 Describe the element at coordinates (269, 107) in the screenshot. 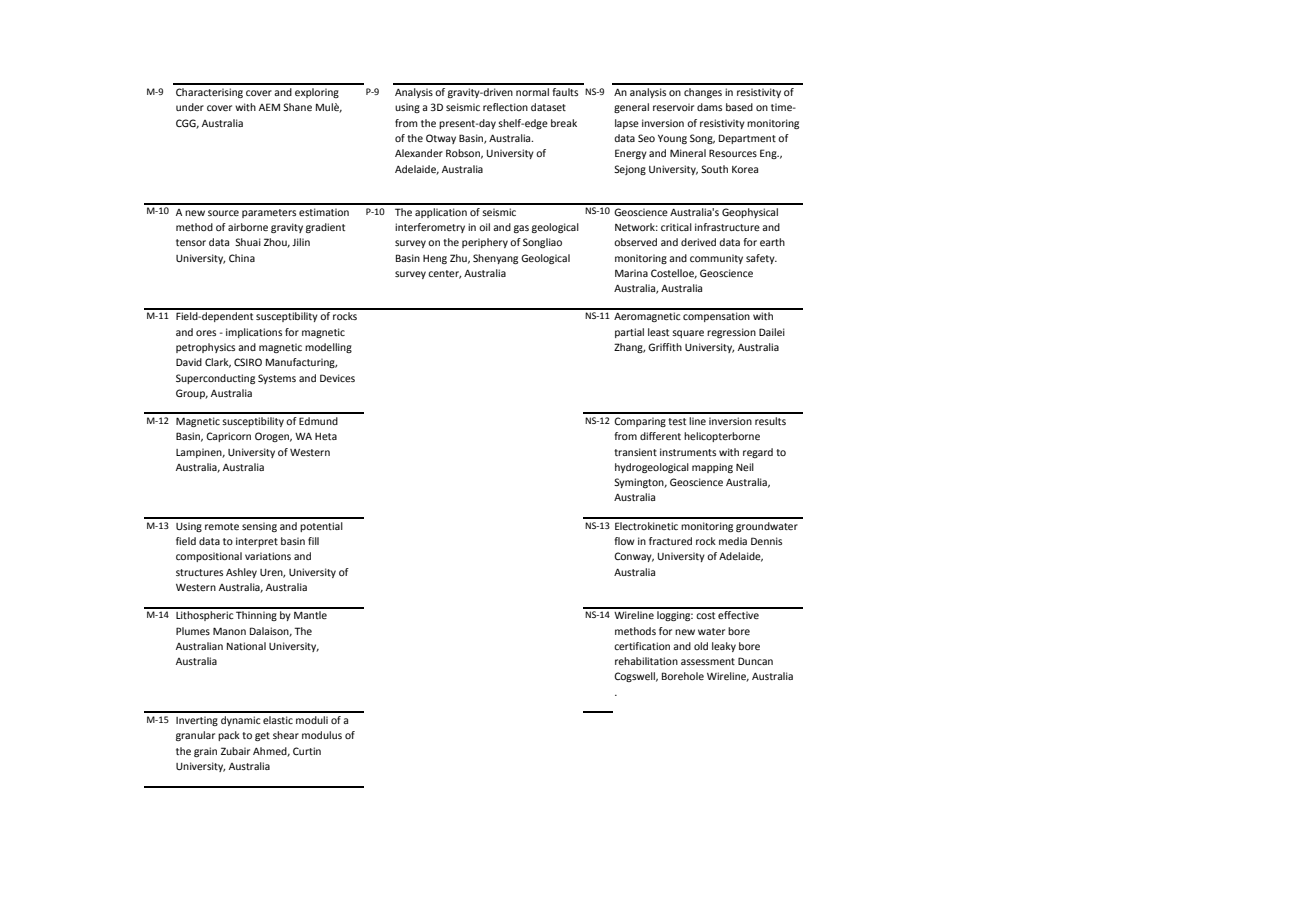

I see `AEM` at that location.
